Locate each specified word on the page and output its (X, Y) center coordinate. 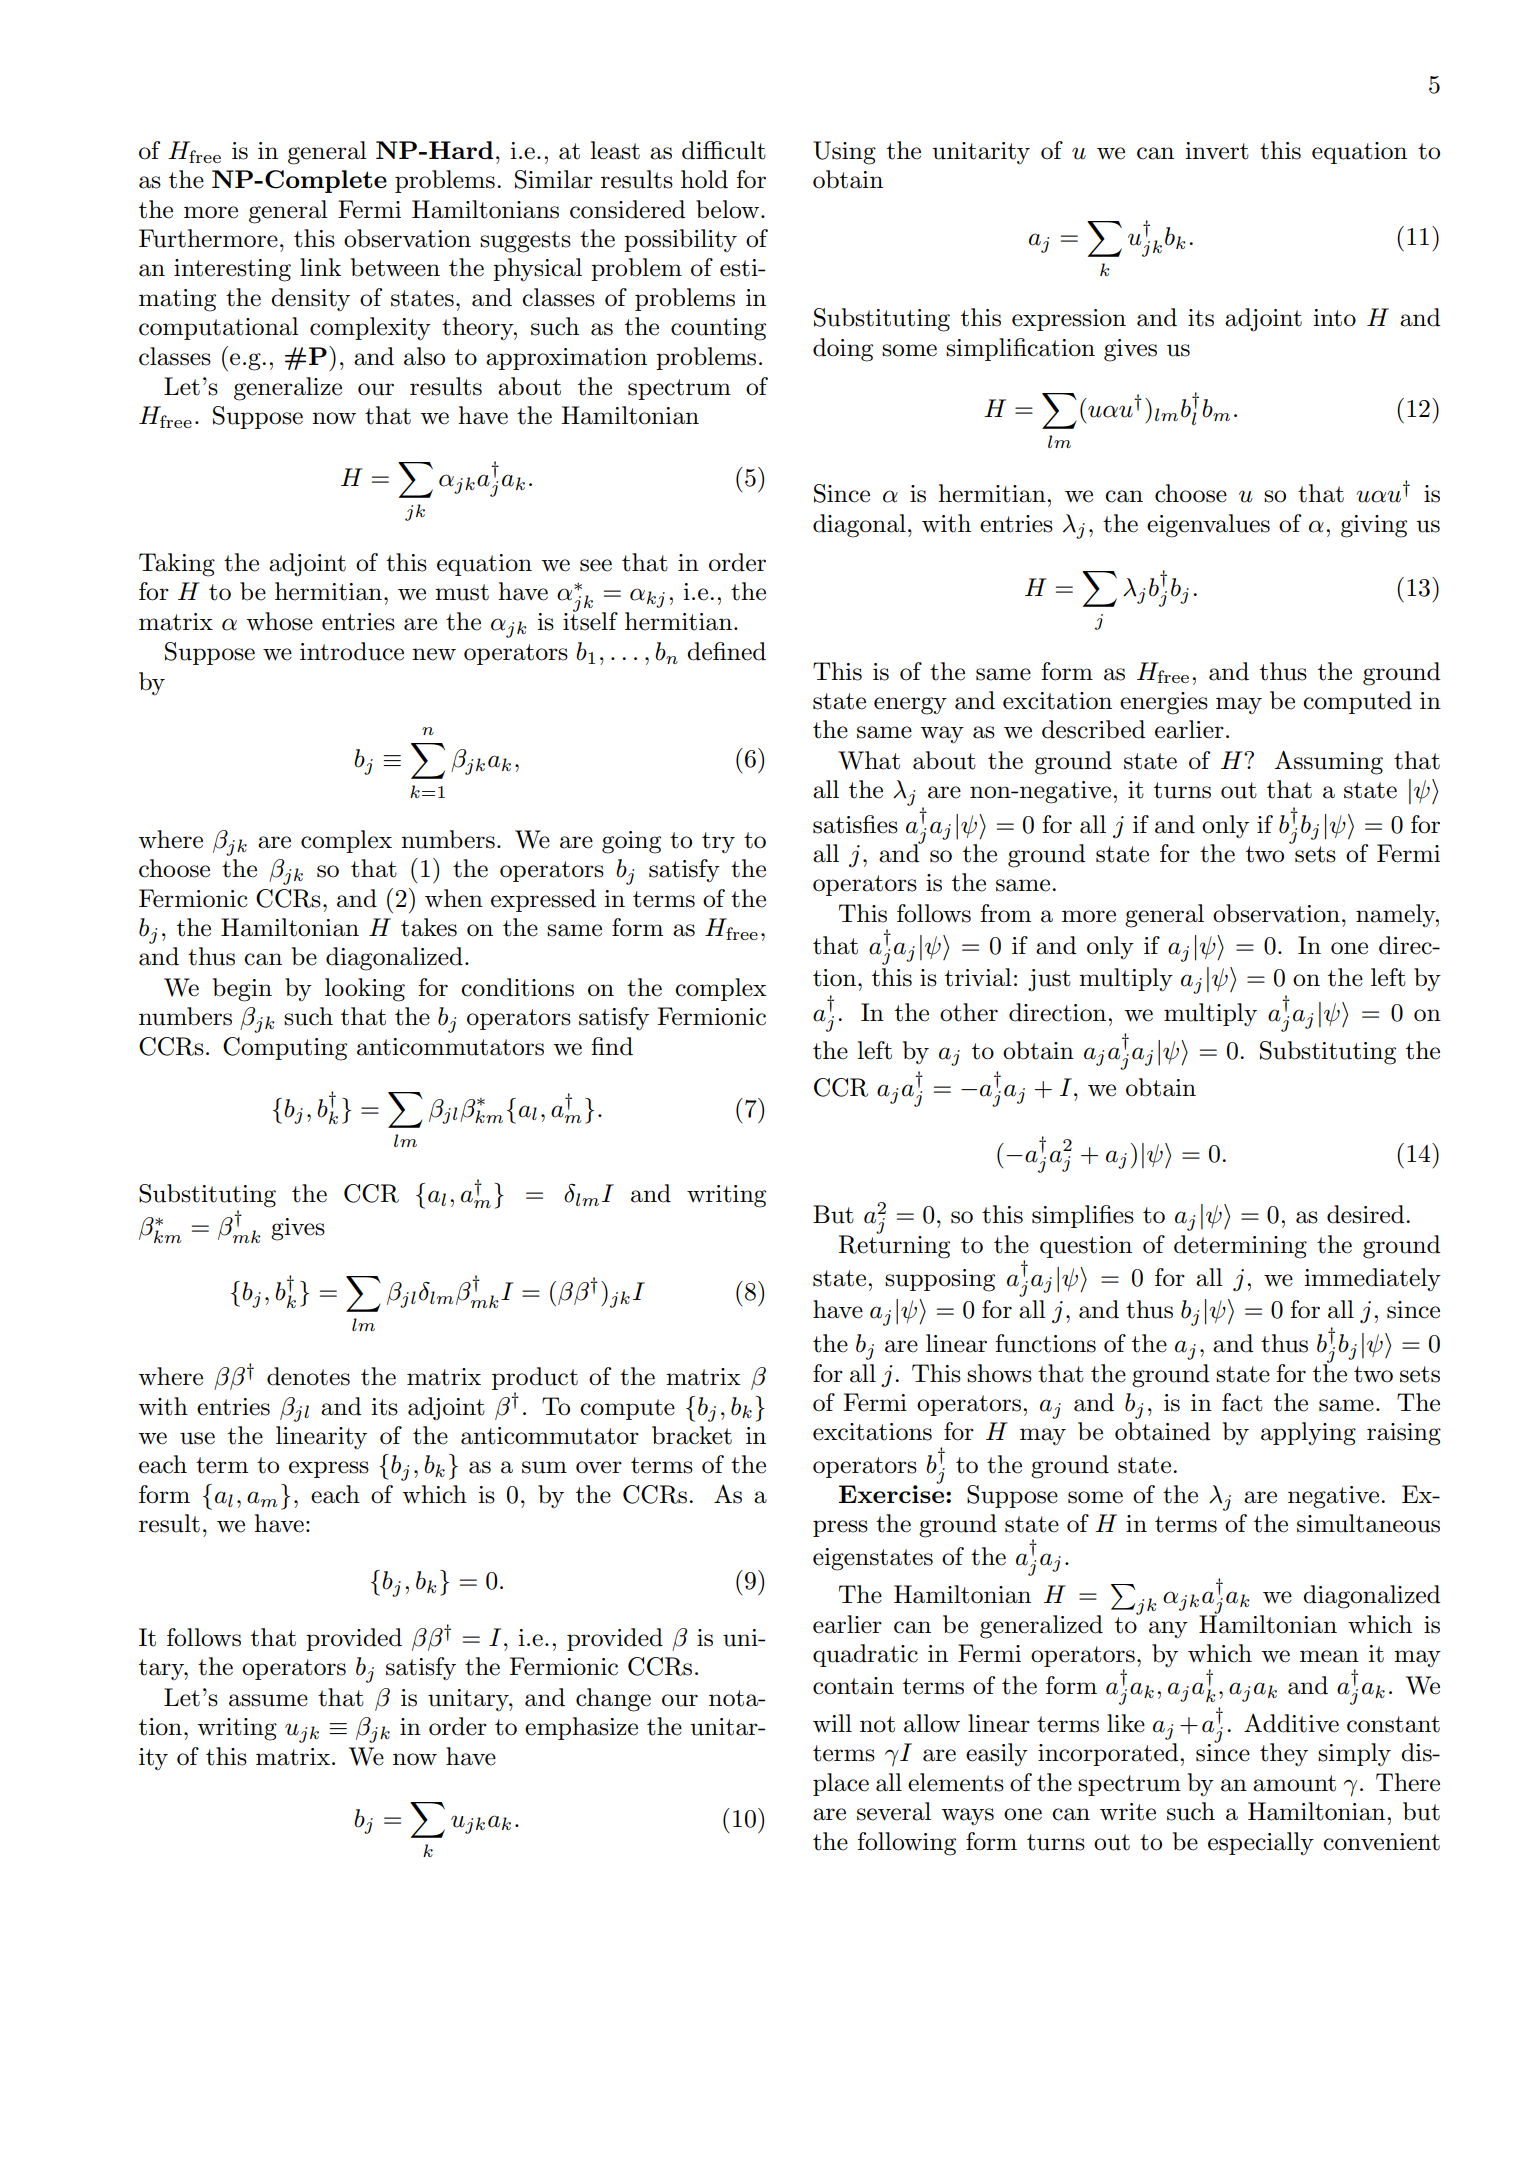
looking (365, 990)
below (729, 209)
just (1049, 980)
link (320, 267)
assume (268, 1700)
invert (1217, 151)
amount (1294, 1783)
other (969, 1012)
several (894, 1811)
